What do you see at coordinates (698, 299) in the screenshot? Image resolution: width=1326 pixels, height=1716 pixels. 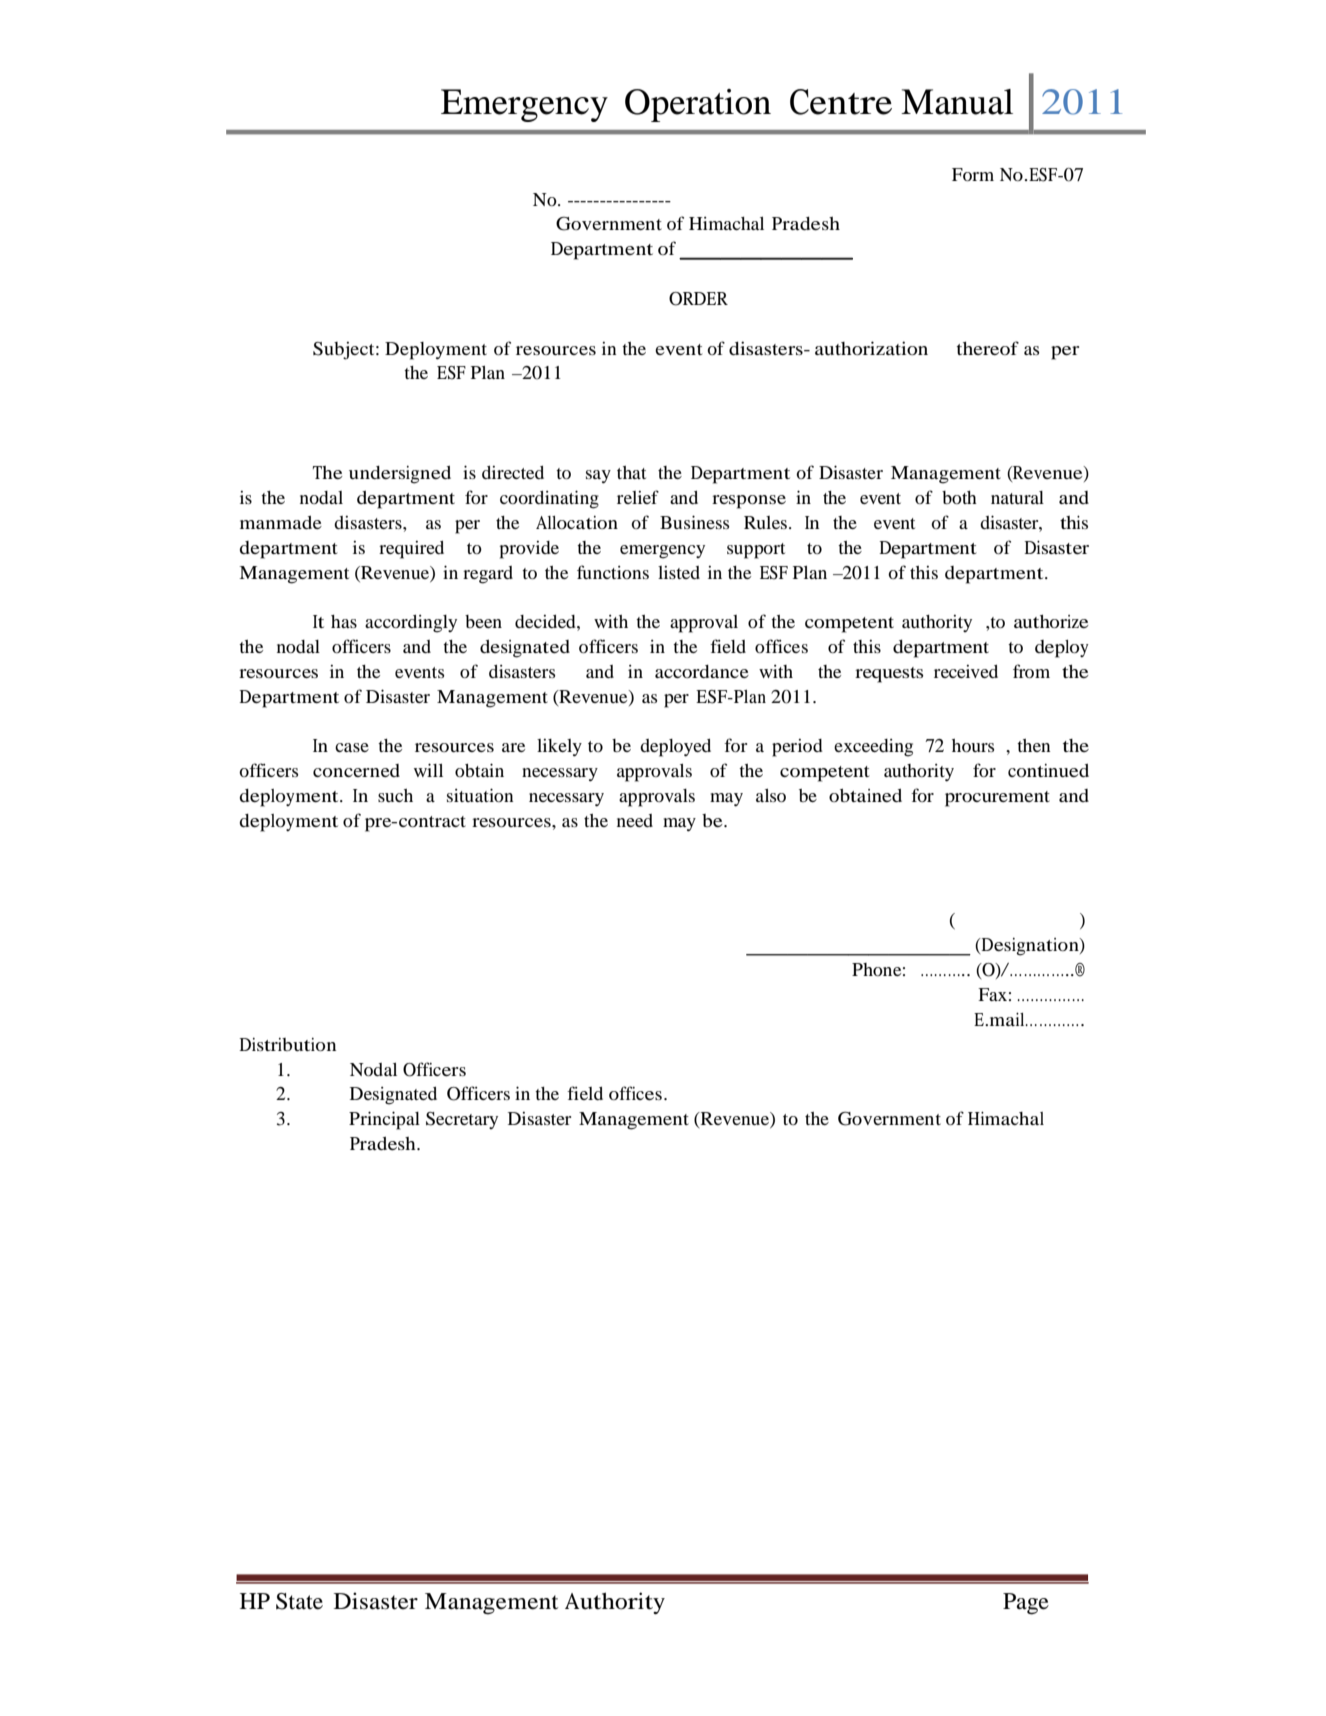 I see `ORDER` at bounding box center [698, 299].
